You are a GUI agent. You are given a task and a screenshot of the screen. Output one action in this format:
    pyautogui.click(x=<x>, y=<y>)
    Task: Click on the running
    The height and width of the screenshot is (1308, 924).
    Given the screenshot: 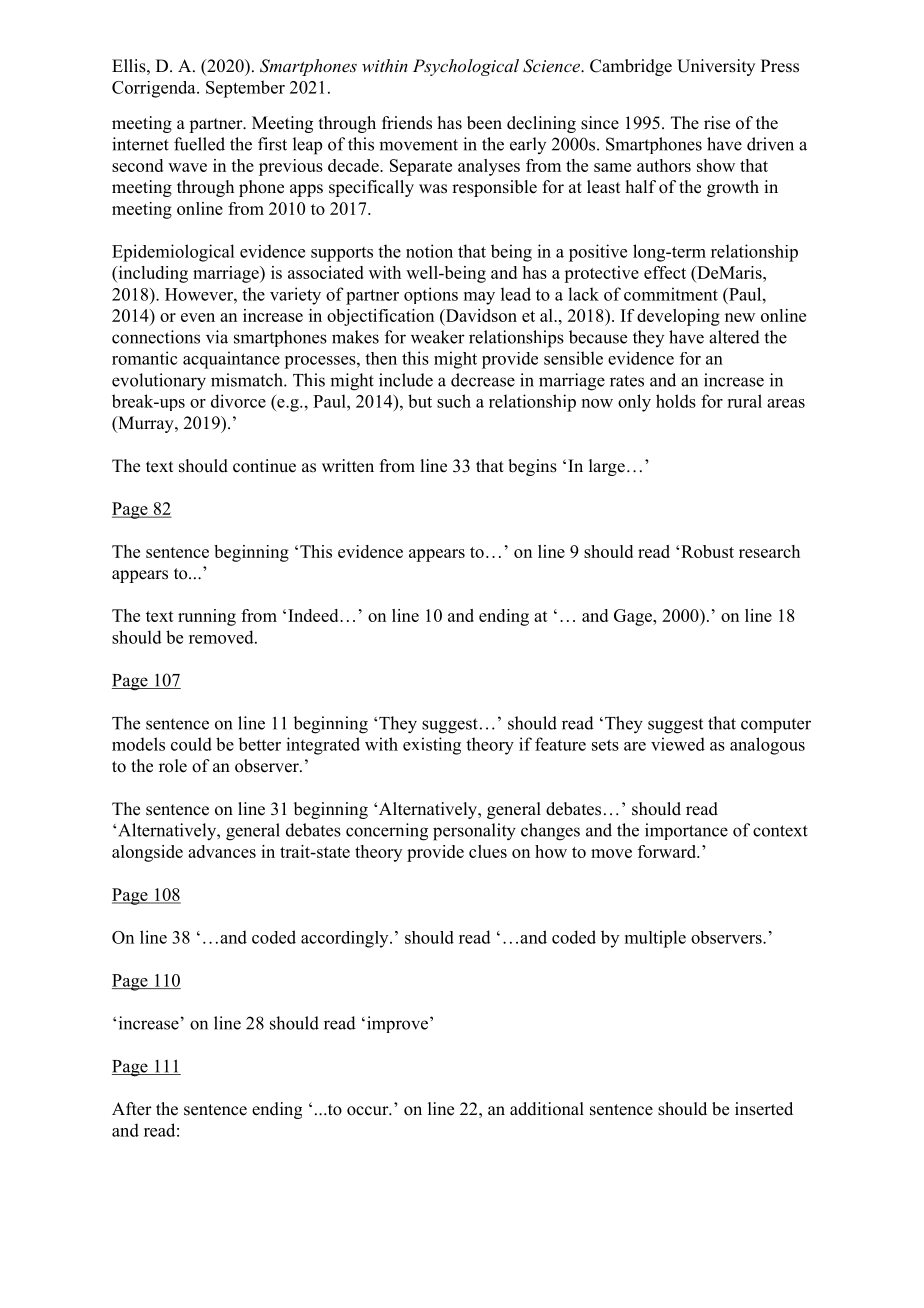 What is the action you would take?
    pyautogui.click(x=207, y=617)
